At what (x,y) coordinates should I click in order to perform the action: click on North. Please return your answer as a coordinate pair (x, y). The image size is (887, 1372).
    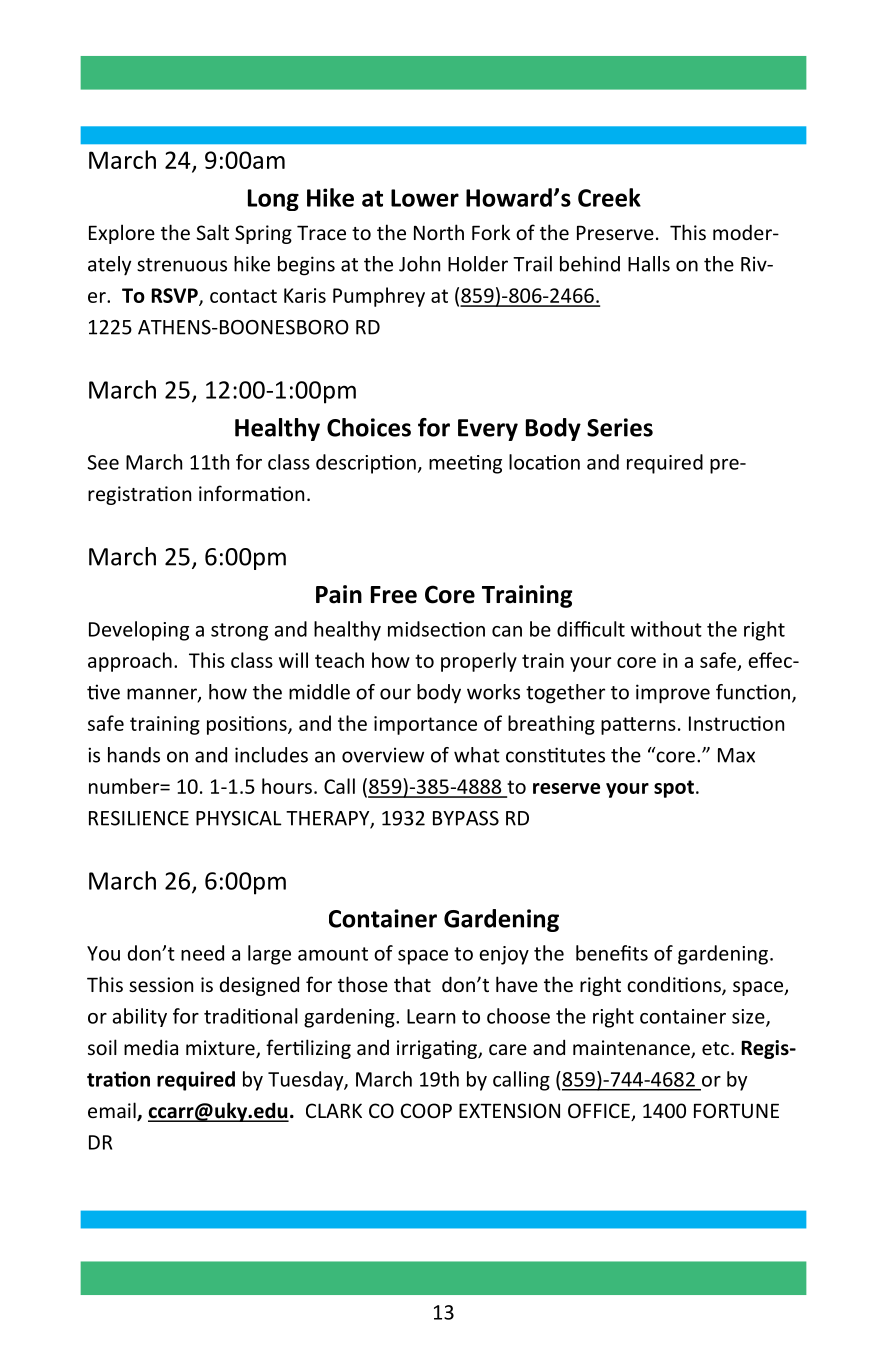
    Looking at the image, I should click on (439, 232).
